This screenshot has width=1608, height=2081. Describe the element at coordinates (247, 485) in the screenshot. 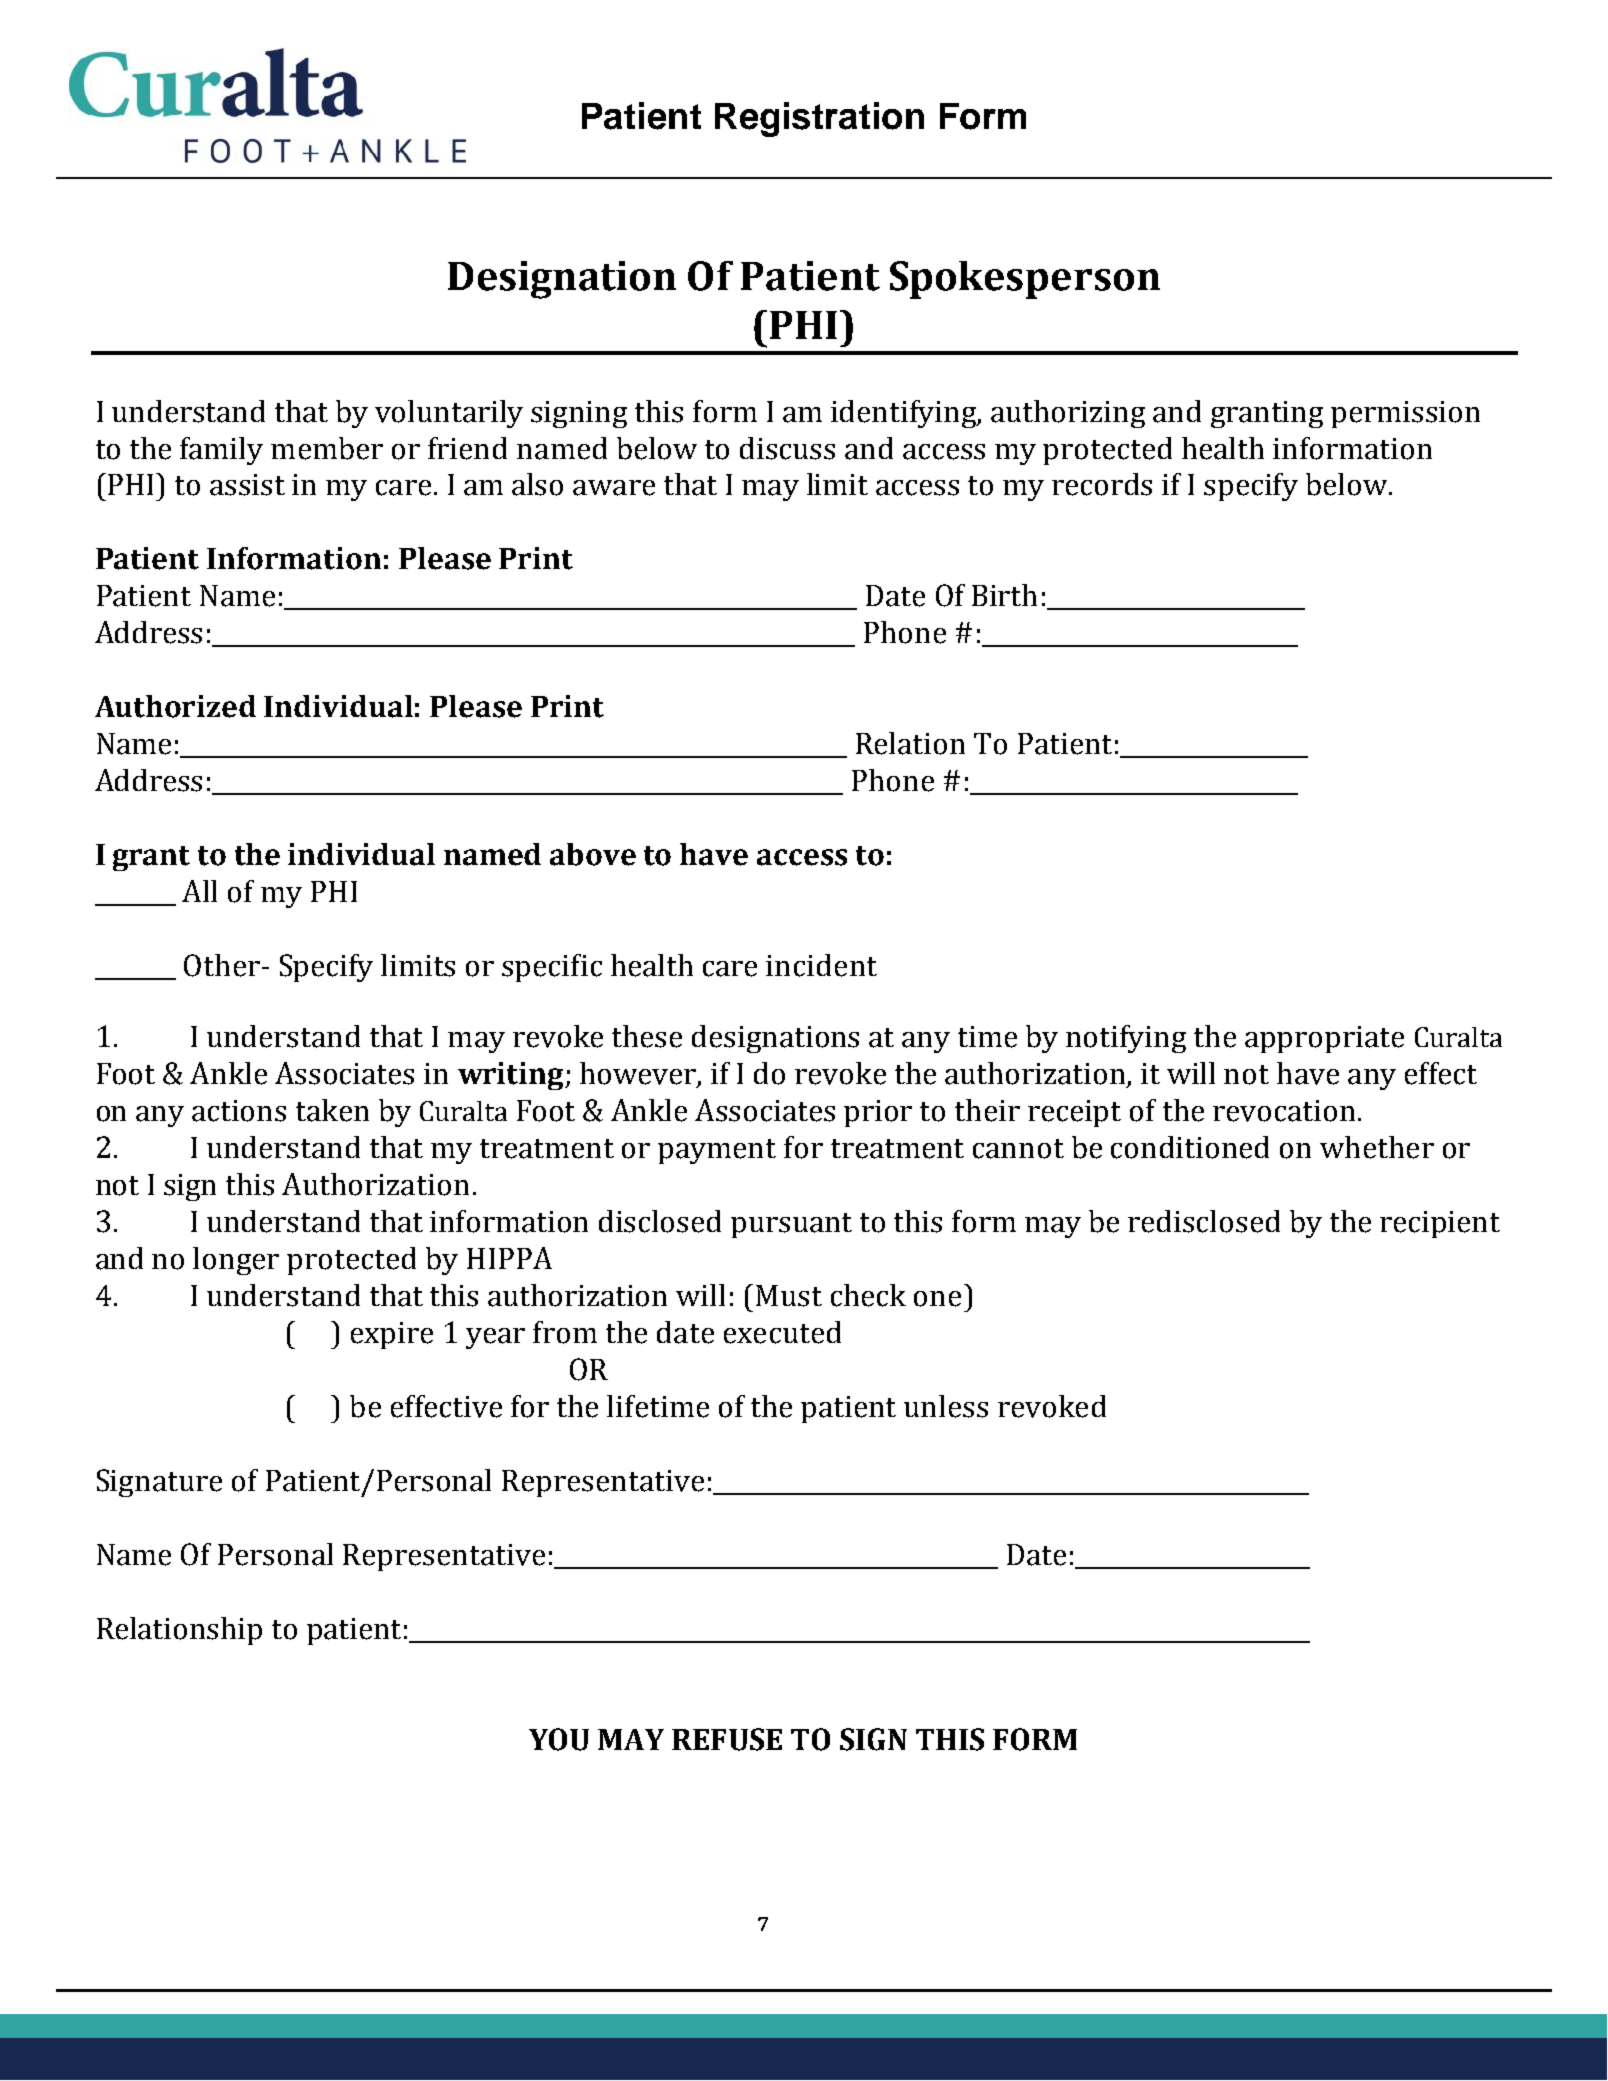

I see `assist` at that location.
